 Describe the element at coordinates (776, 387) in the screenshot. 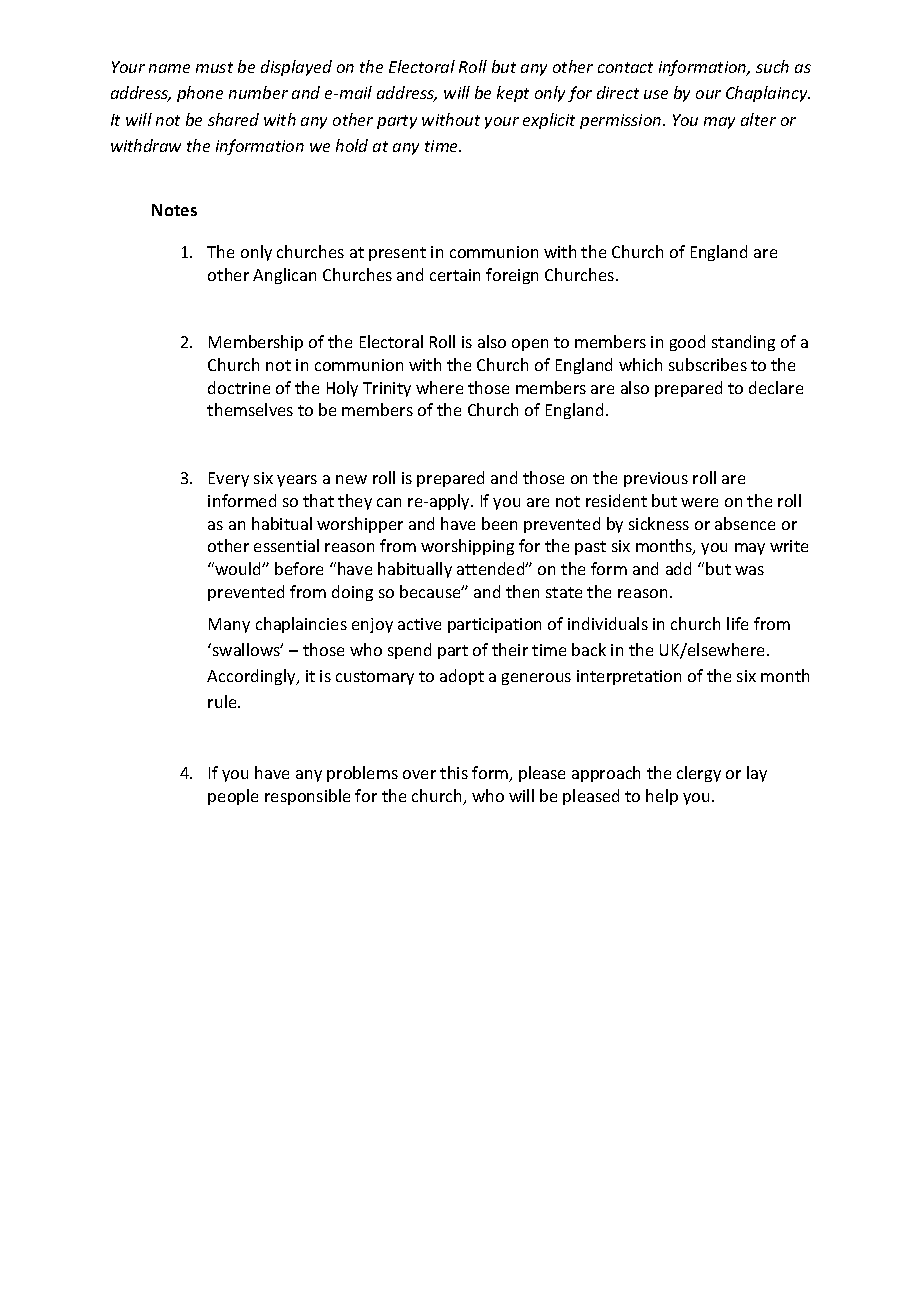

I see `declare` at that location.
